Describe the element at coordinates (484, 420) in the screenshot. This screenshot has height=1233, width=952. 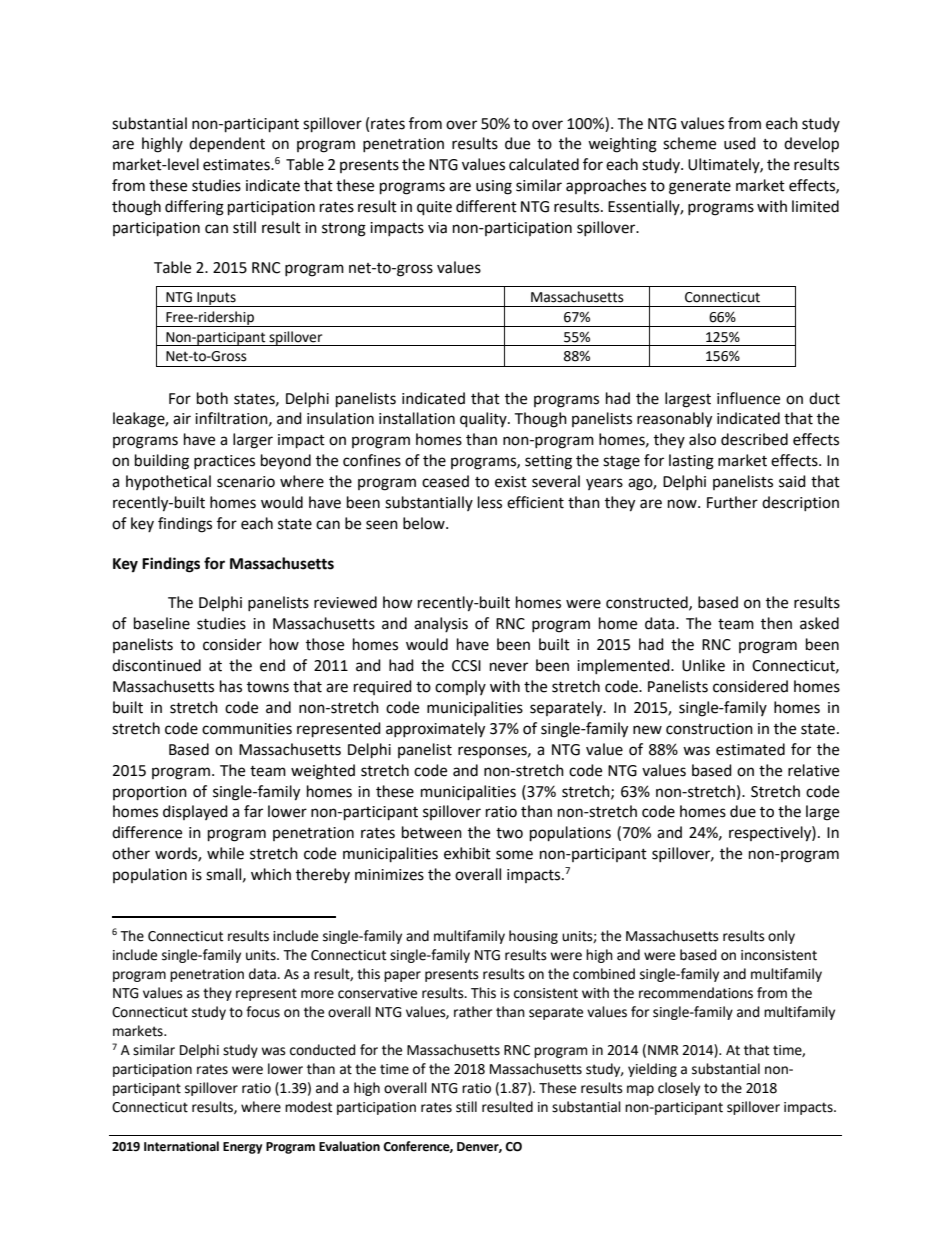
I see `quality` at that location.
